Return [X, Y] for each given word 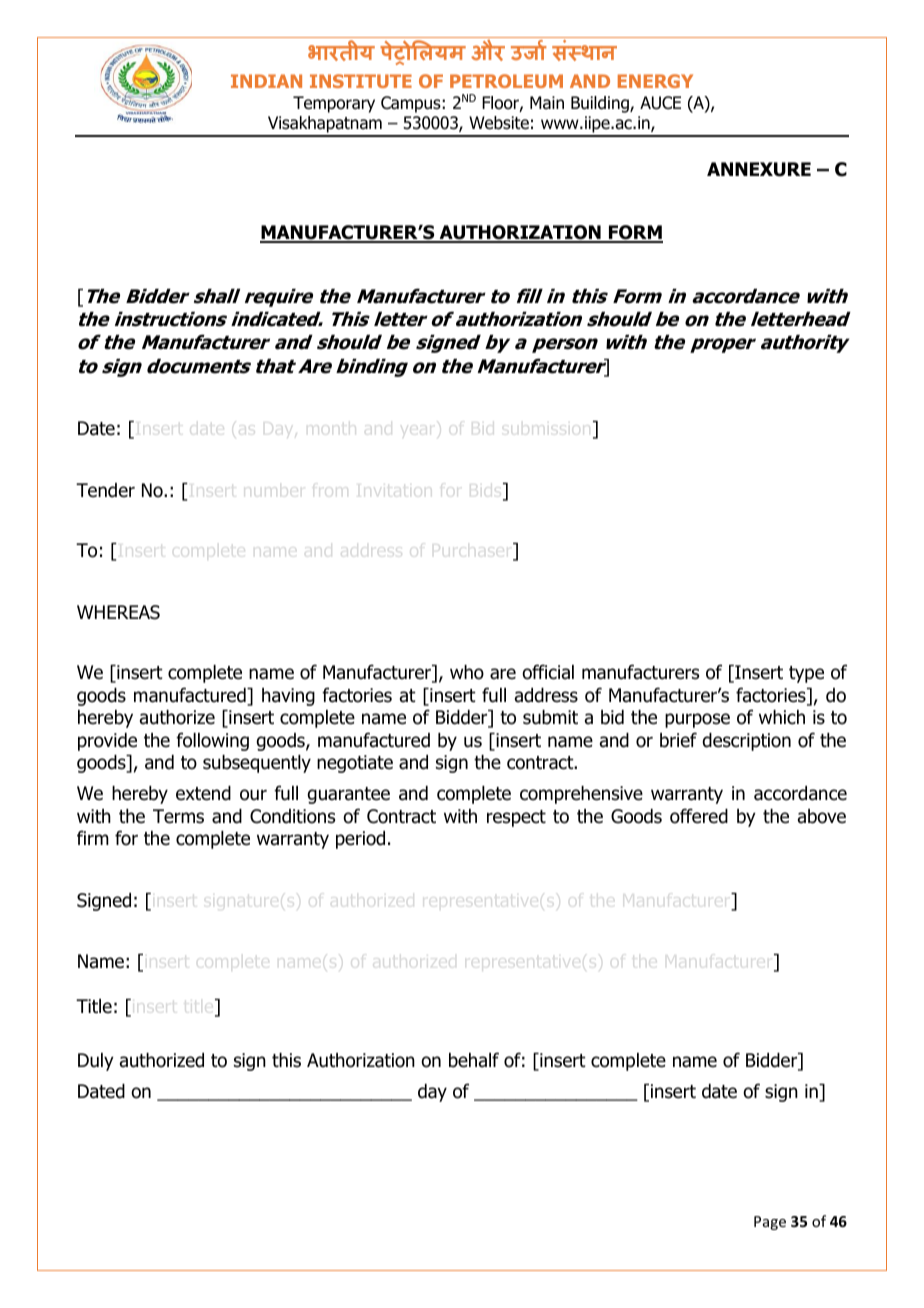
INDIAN [266, 81]
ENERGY [655, 81]
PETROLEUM [506, 81]
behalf [474, 1060]
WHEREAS [118, 612]
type [806, 674]
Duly [96, 1062]
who [467, 672]
